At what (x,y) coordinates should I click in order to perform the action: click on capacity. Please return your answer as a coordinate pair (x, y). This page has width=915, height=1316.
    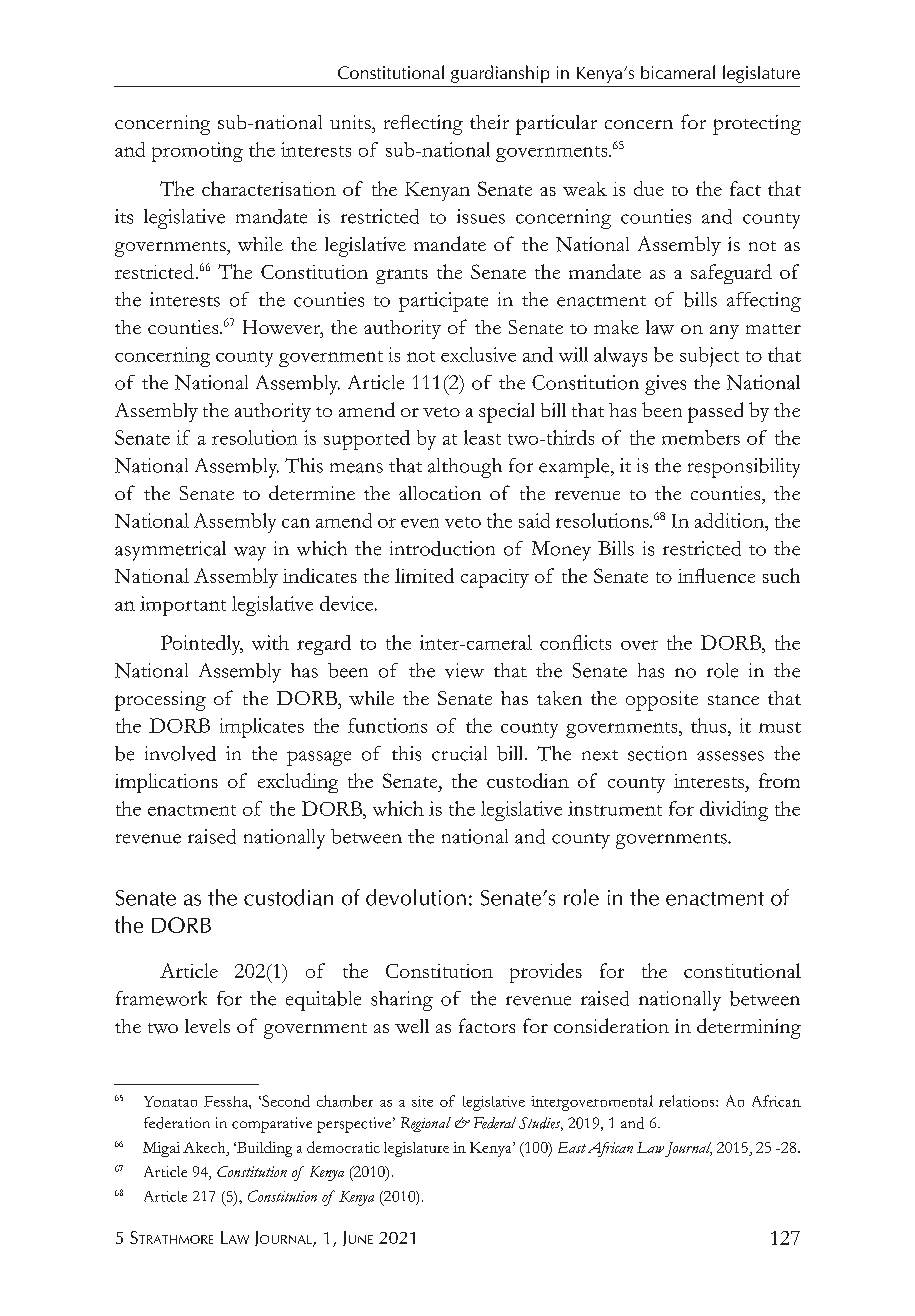
    Looking at the image, I should click on (495, 578).
